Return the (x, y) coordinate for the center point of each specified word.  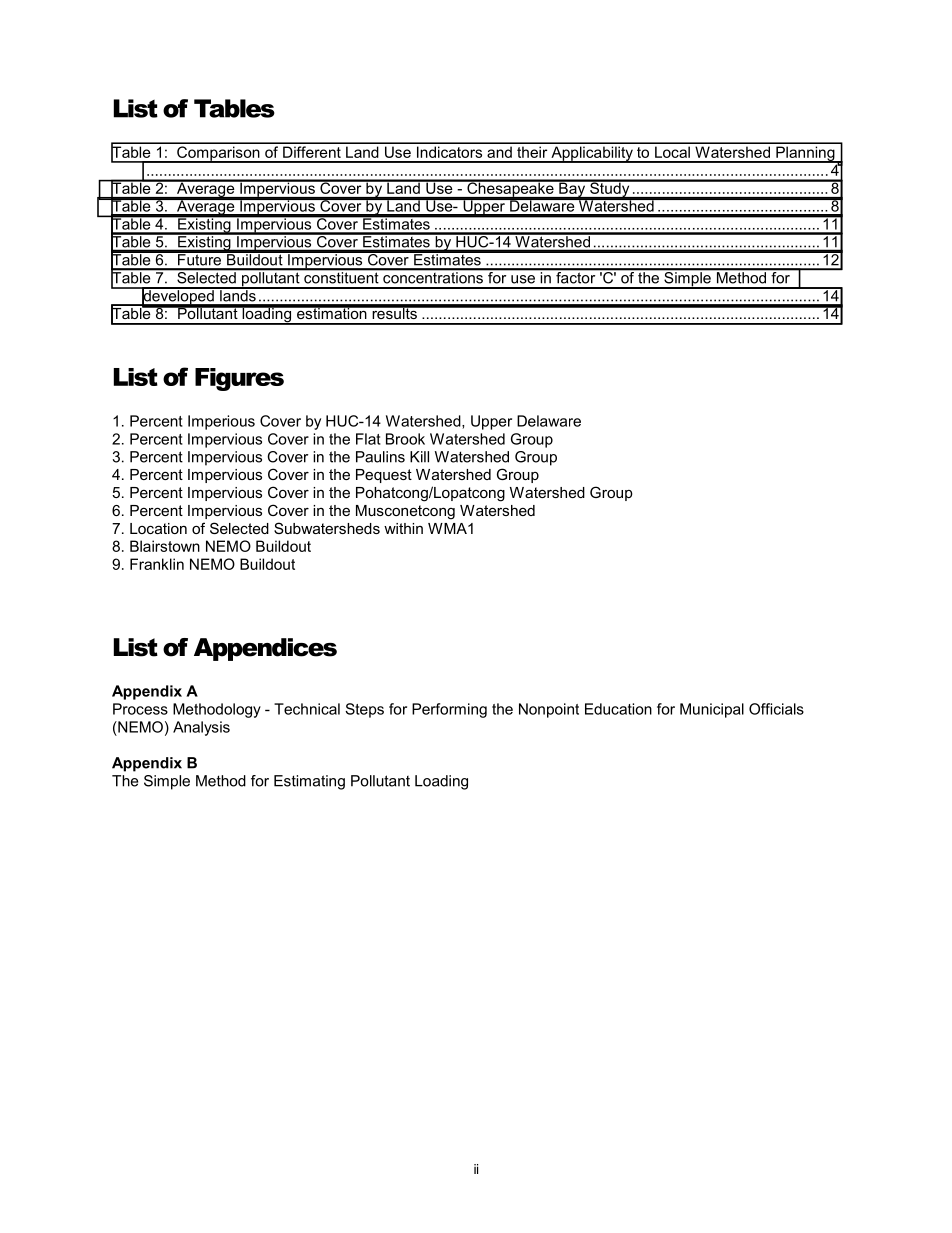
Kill (419, 457)
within (403, 528)
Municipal (712, 710)
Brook (405, 439)
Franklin (157, 564)
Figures (239, 379)
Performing (449, 710)
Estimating (309, 782)
